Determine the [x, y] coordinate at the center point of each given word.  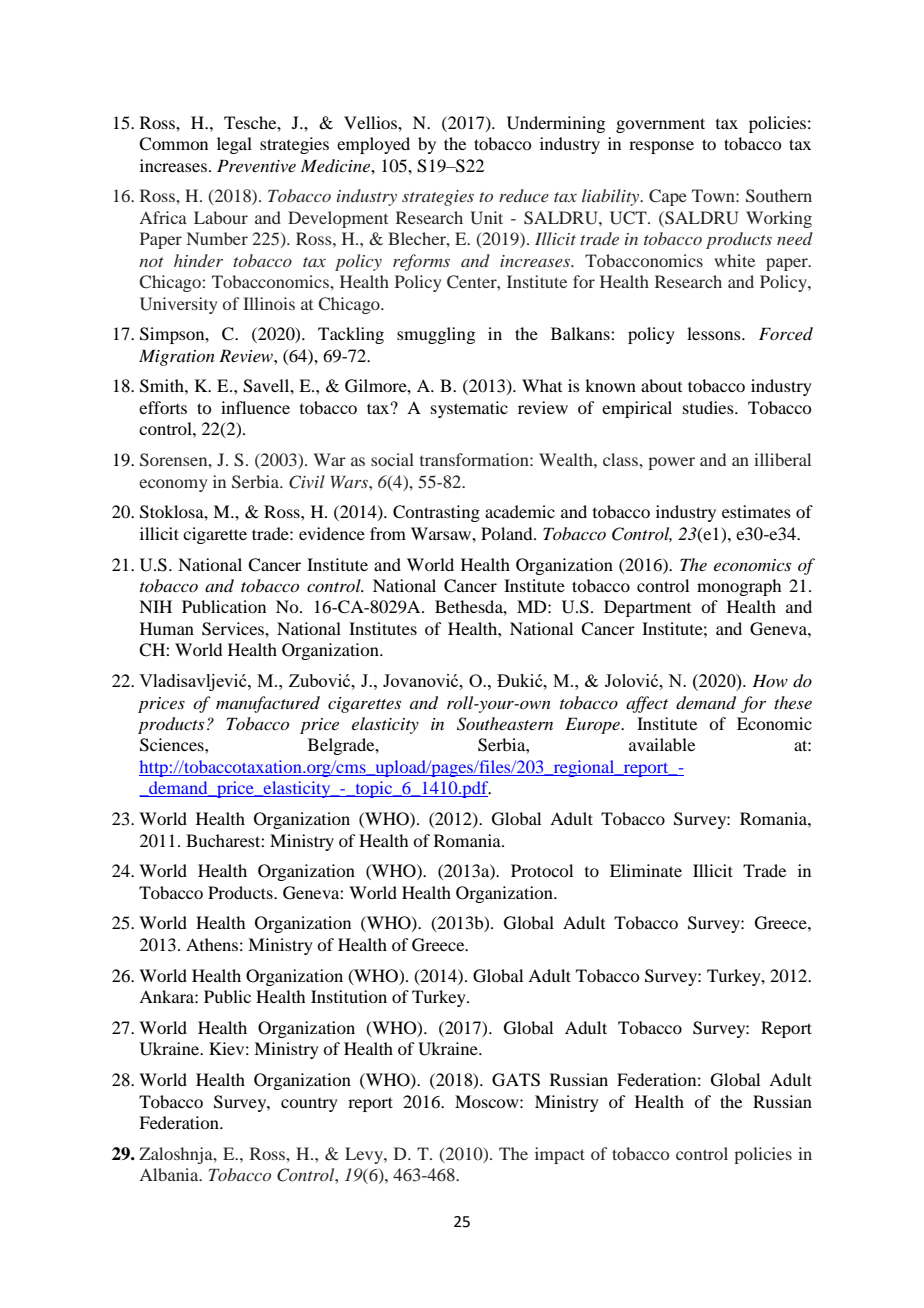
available [662, 744]
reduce [524, 195]
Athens [212, 944]
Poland [508, 533]
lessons [715, 333]
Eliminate [646, 870]
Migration [177, 357]
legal [234, 145]
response [661, 147]
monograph [739, 587]
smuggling [436, 335]
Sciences [173, 745]
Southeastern [505, 724]
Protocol [542, 870]
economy [173, 485]
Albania [170, 1174]
